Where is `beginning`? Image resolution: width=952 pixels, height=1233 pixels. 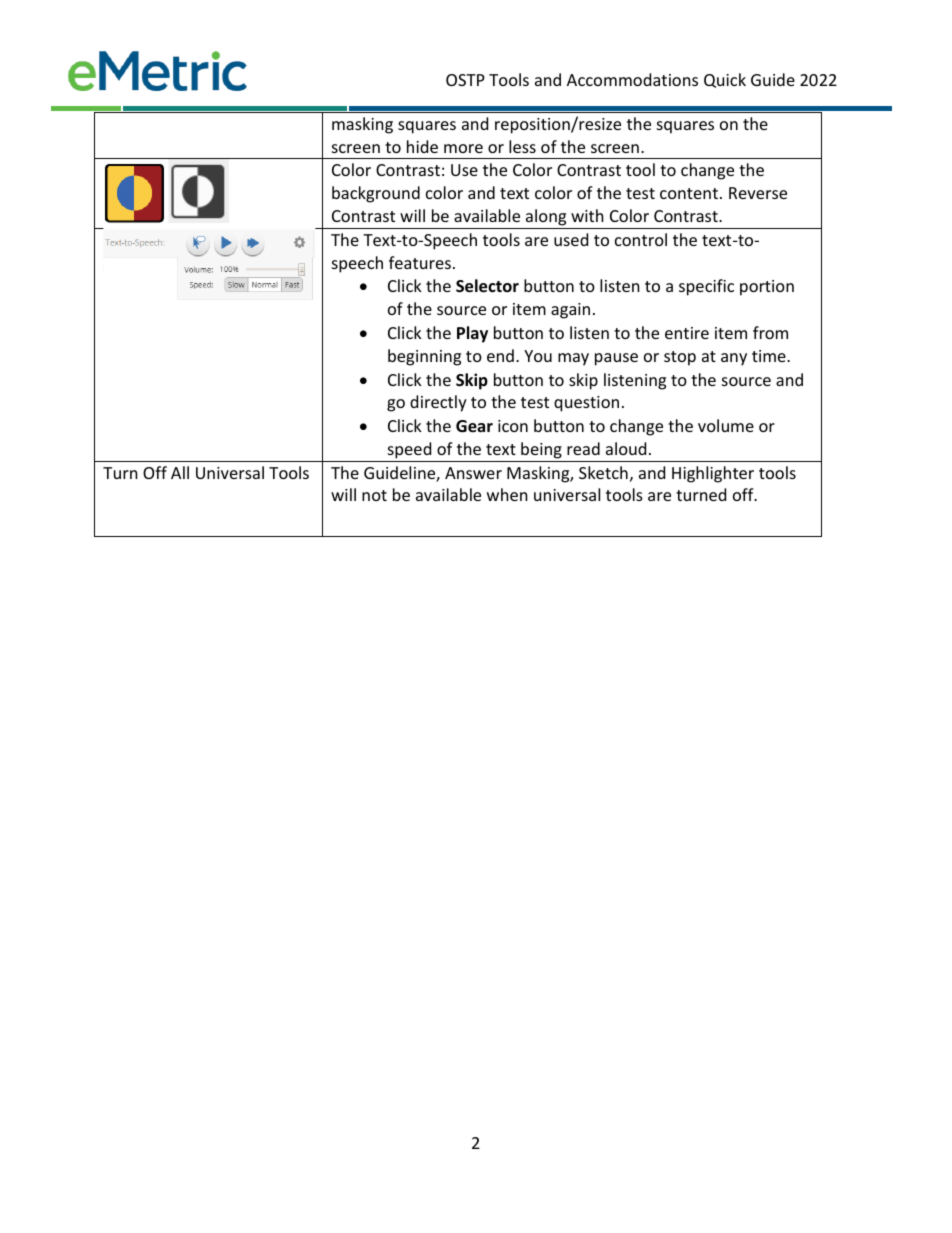
beginning is located at coordinates (424, 357).
